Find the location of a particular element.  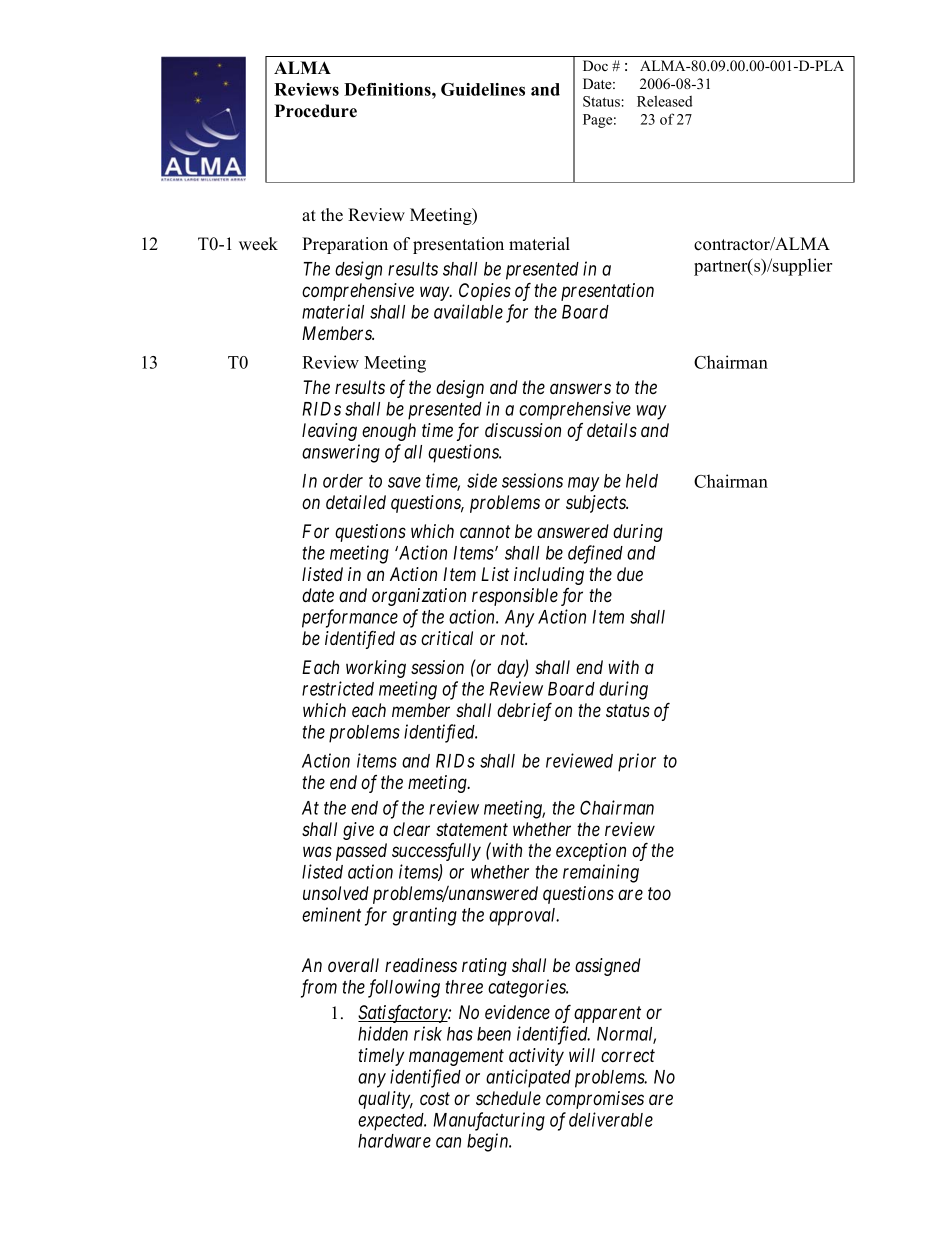

Doc is located at coordinates (595, 65).
